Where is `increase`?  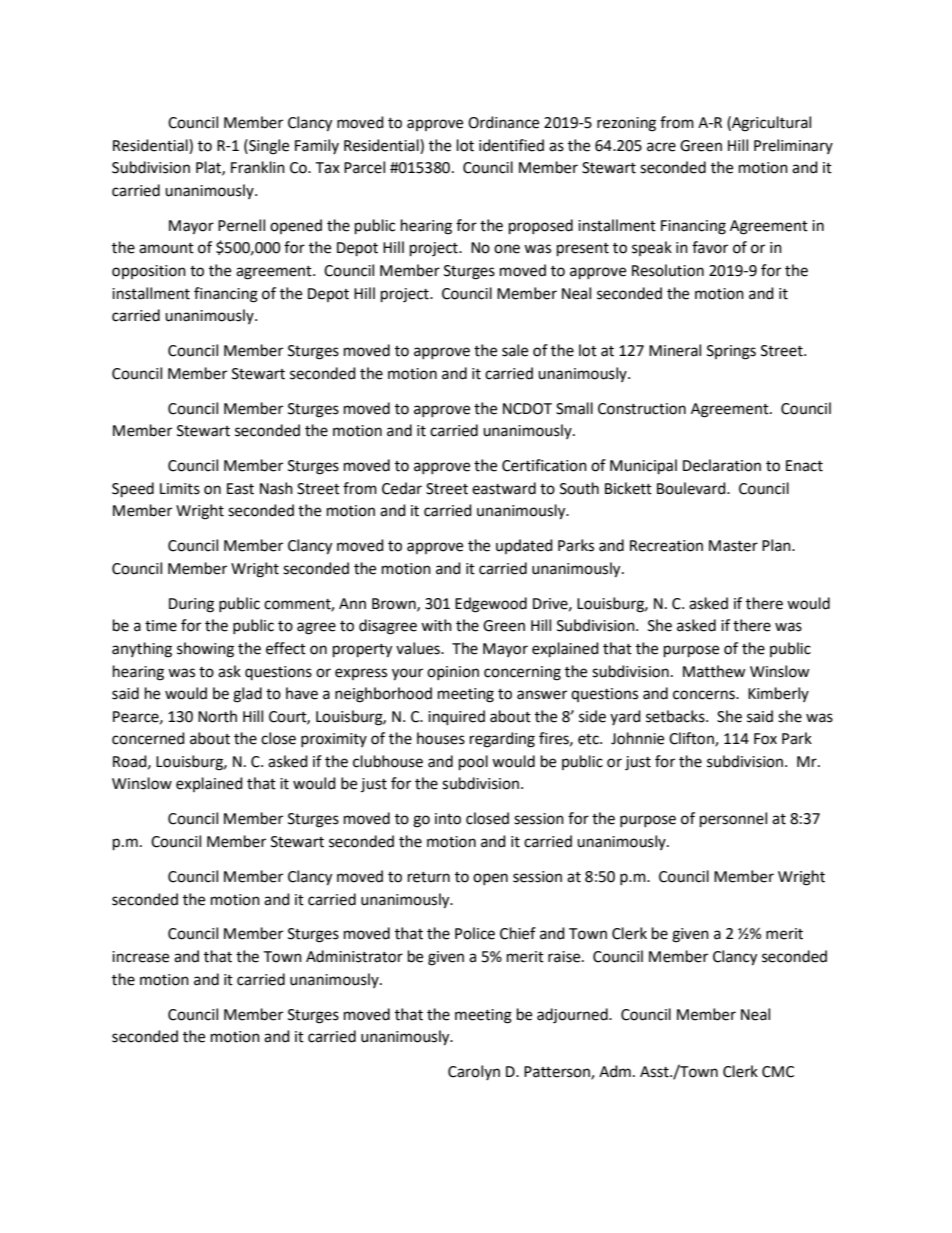 increase is located at coordinates (140, 957).
